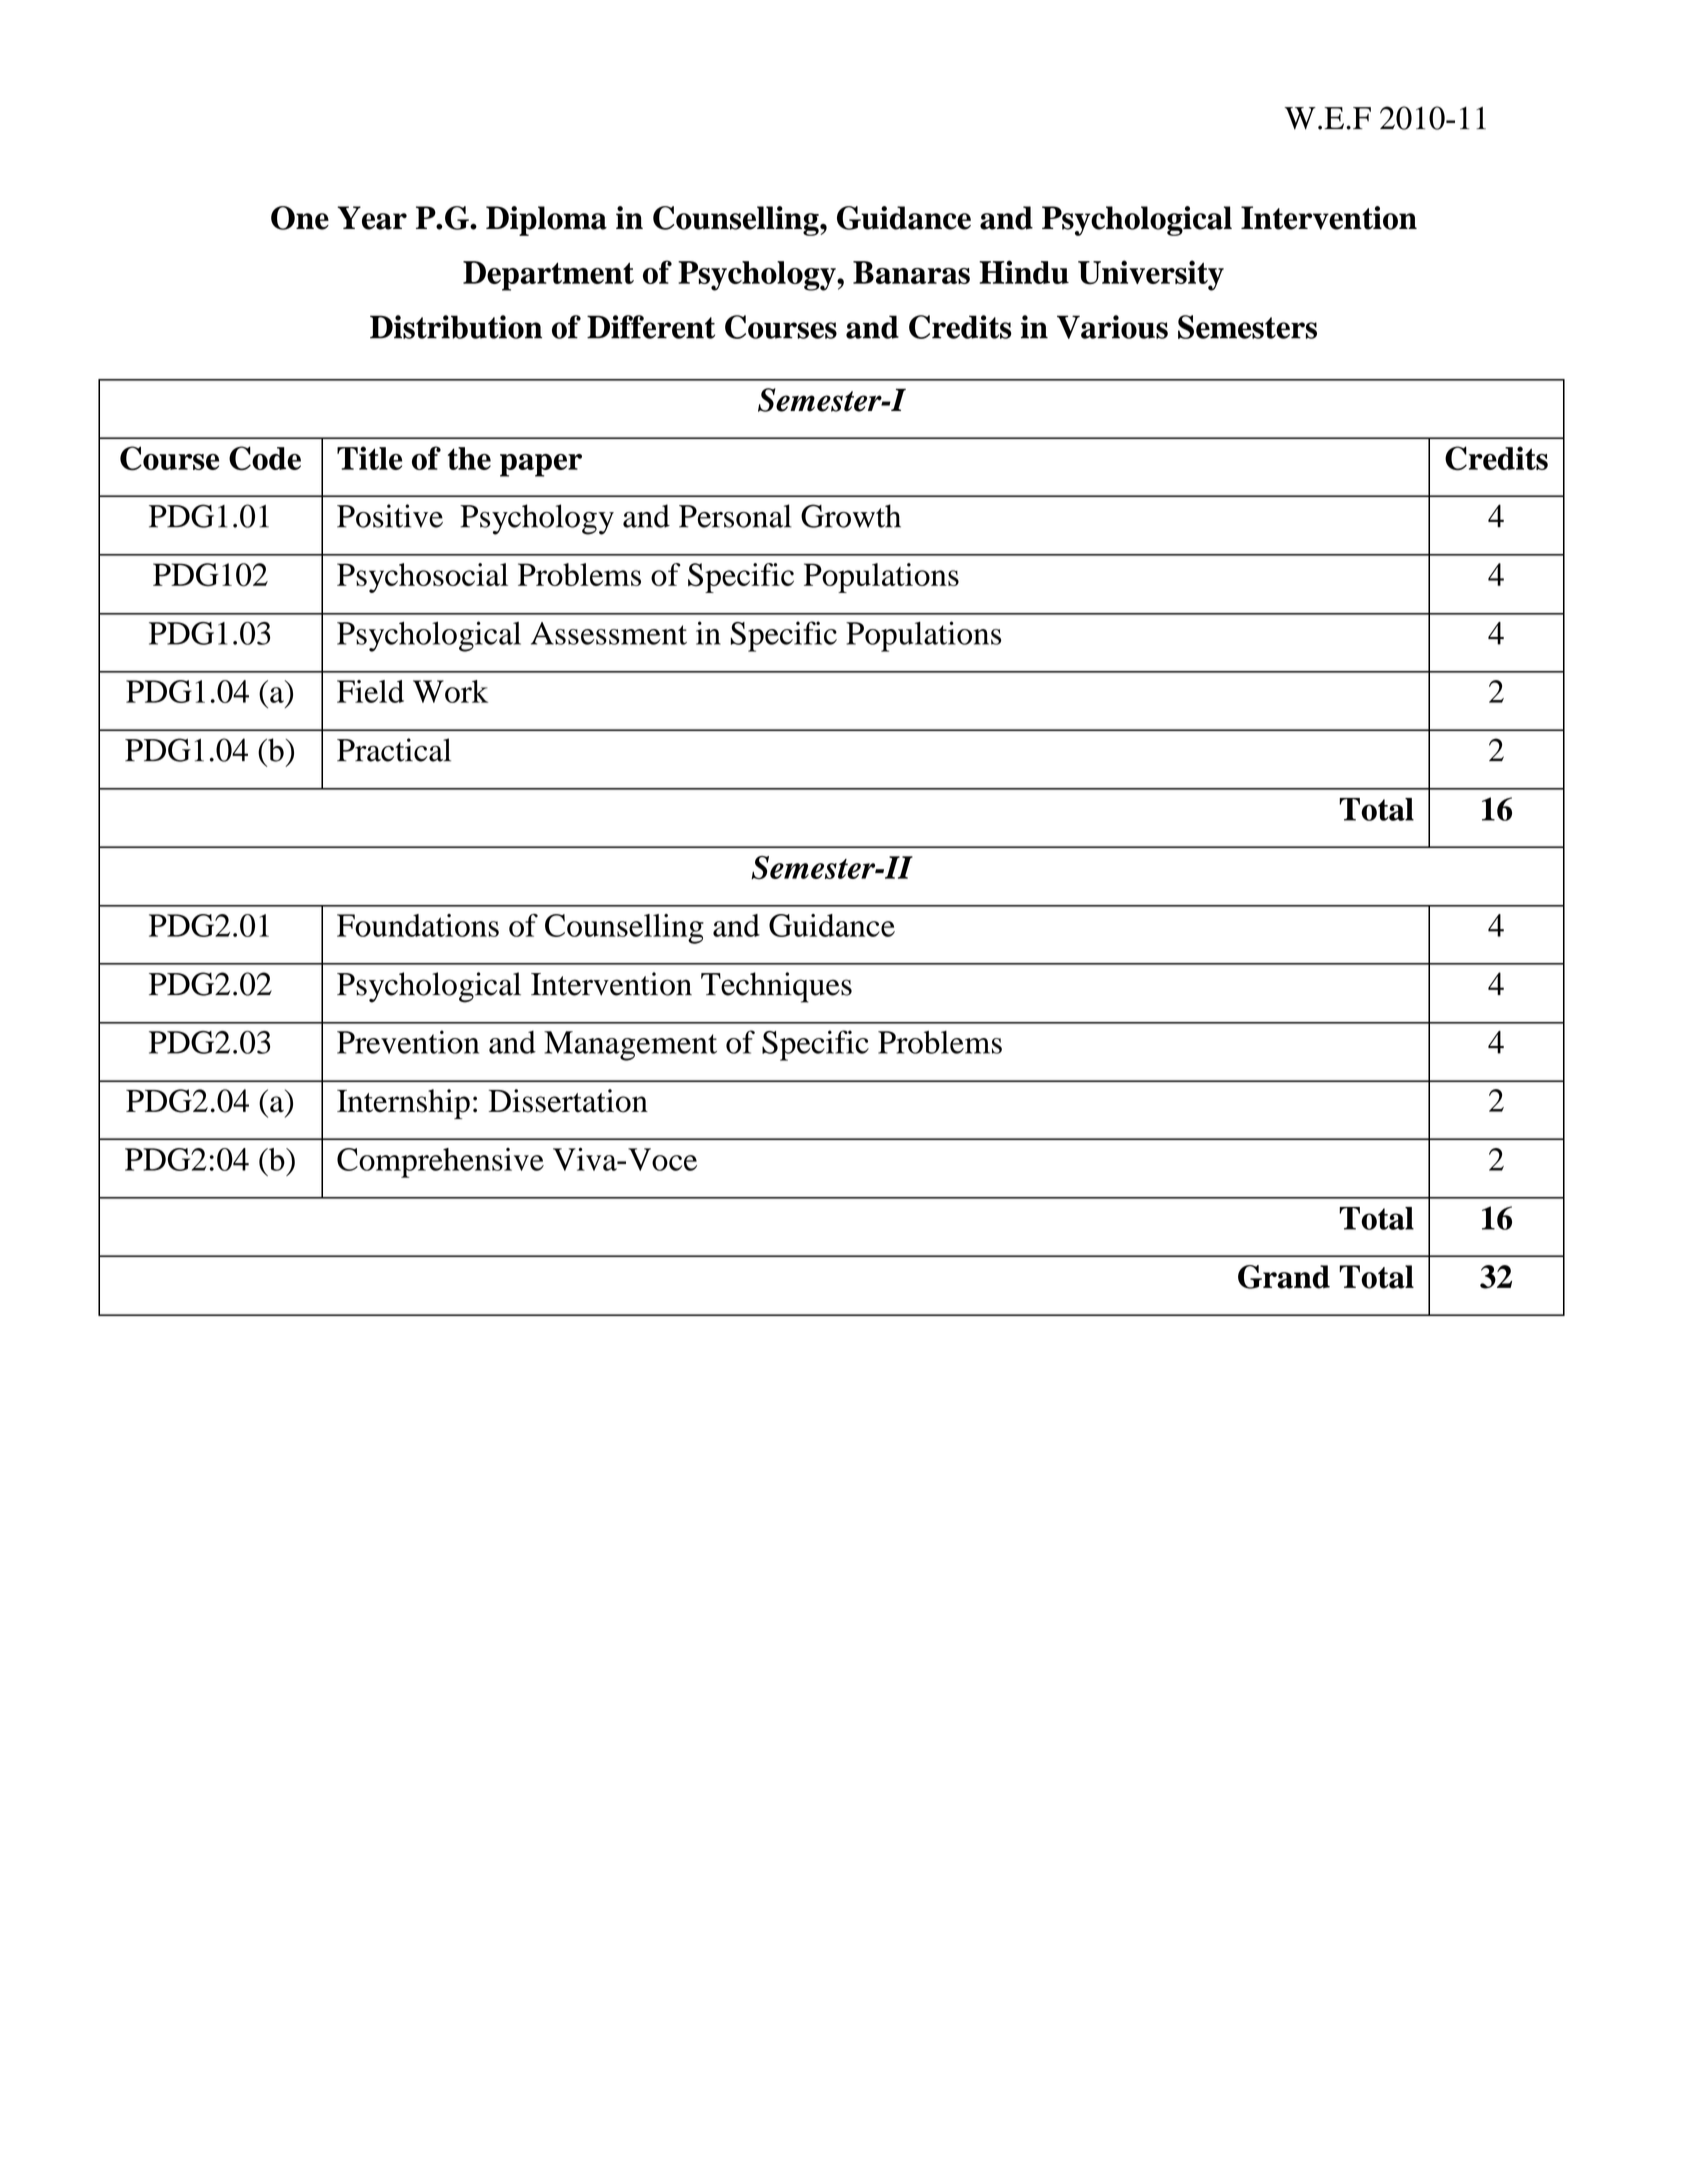  I want to click on Growth, so click(851, 516).
